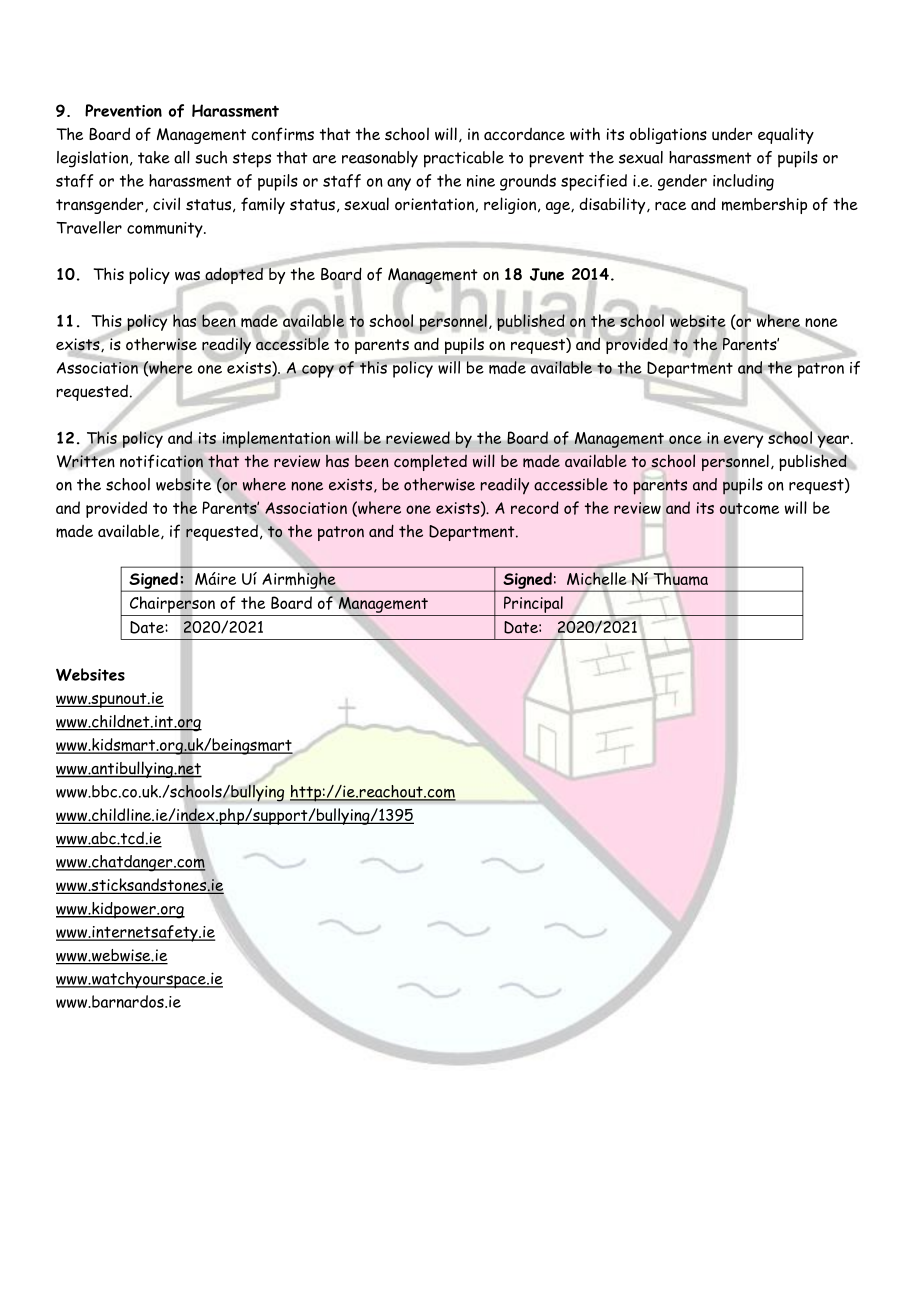 The image size is (924, 1308). Describe the element at coordinates (182, 157) in the screenshot. I see `all` at that location.
